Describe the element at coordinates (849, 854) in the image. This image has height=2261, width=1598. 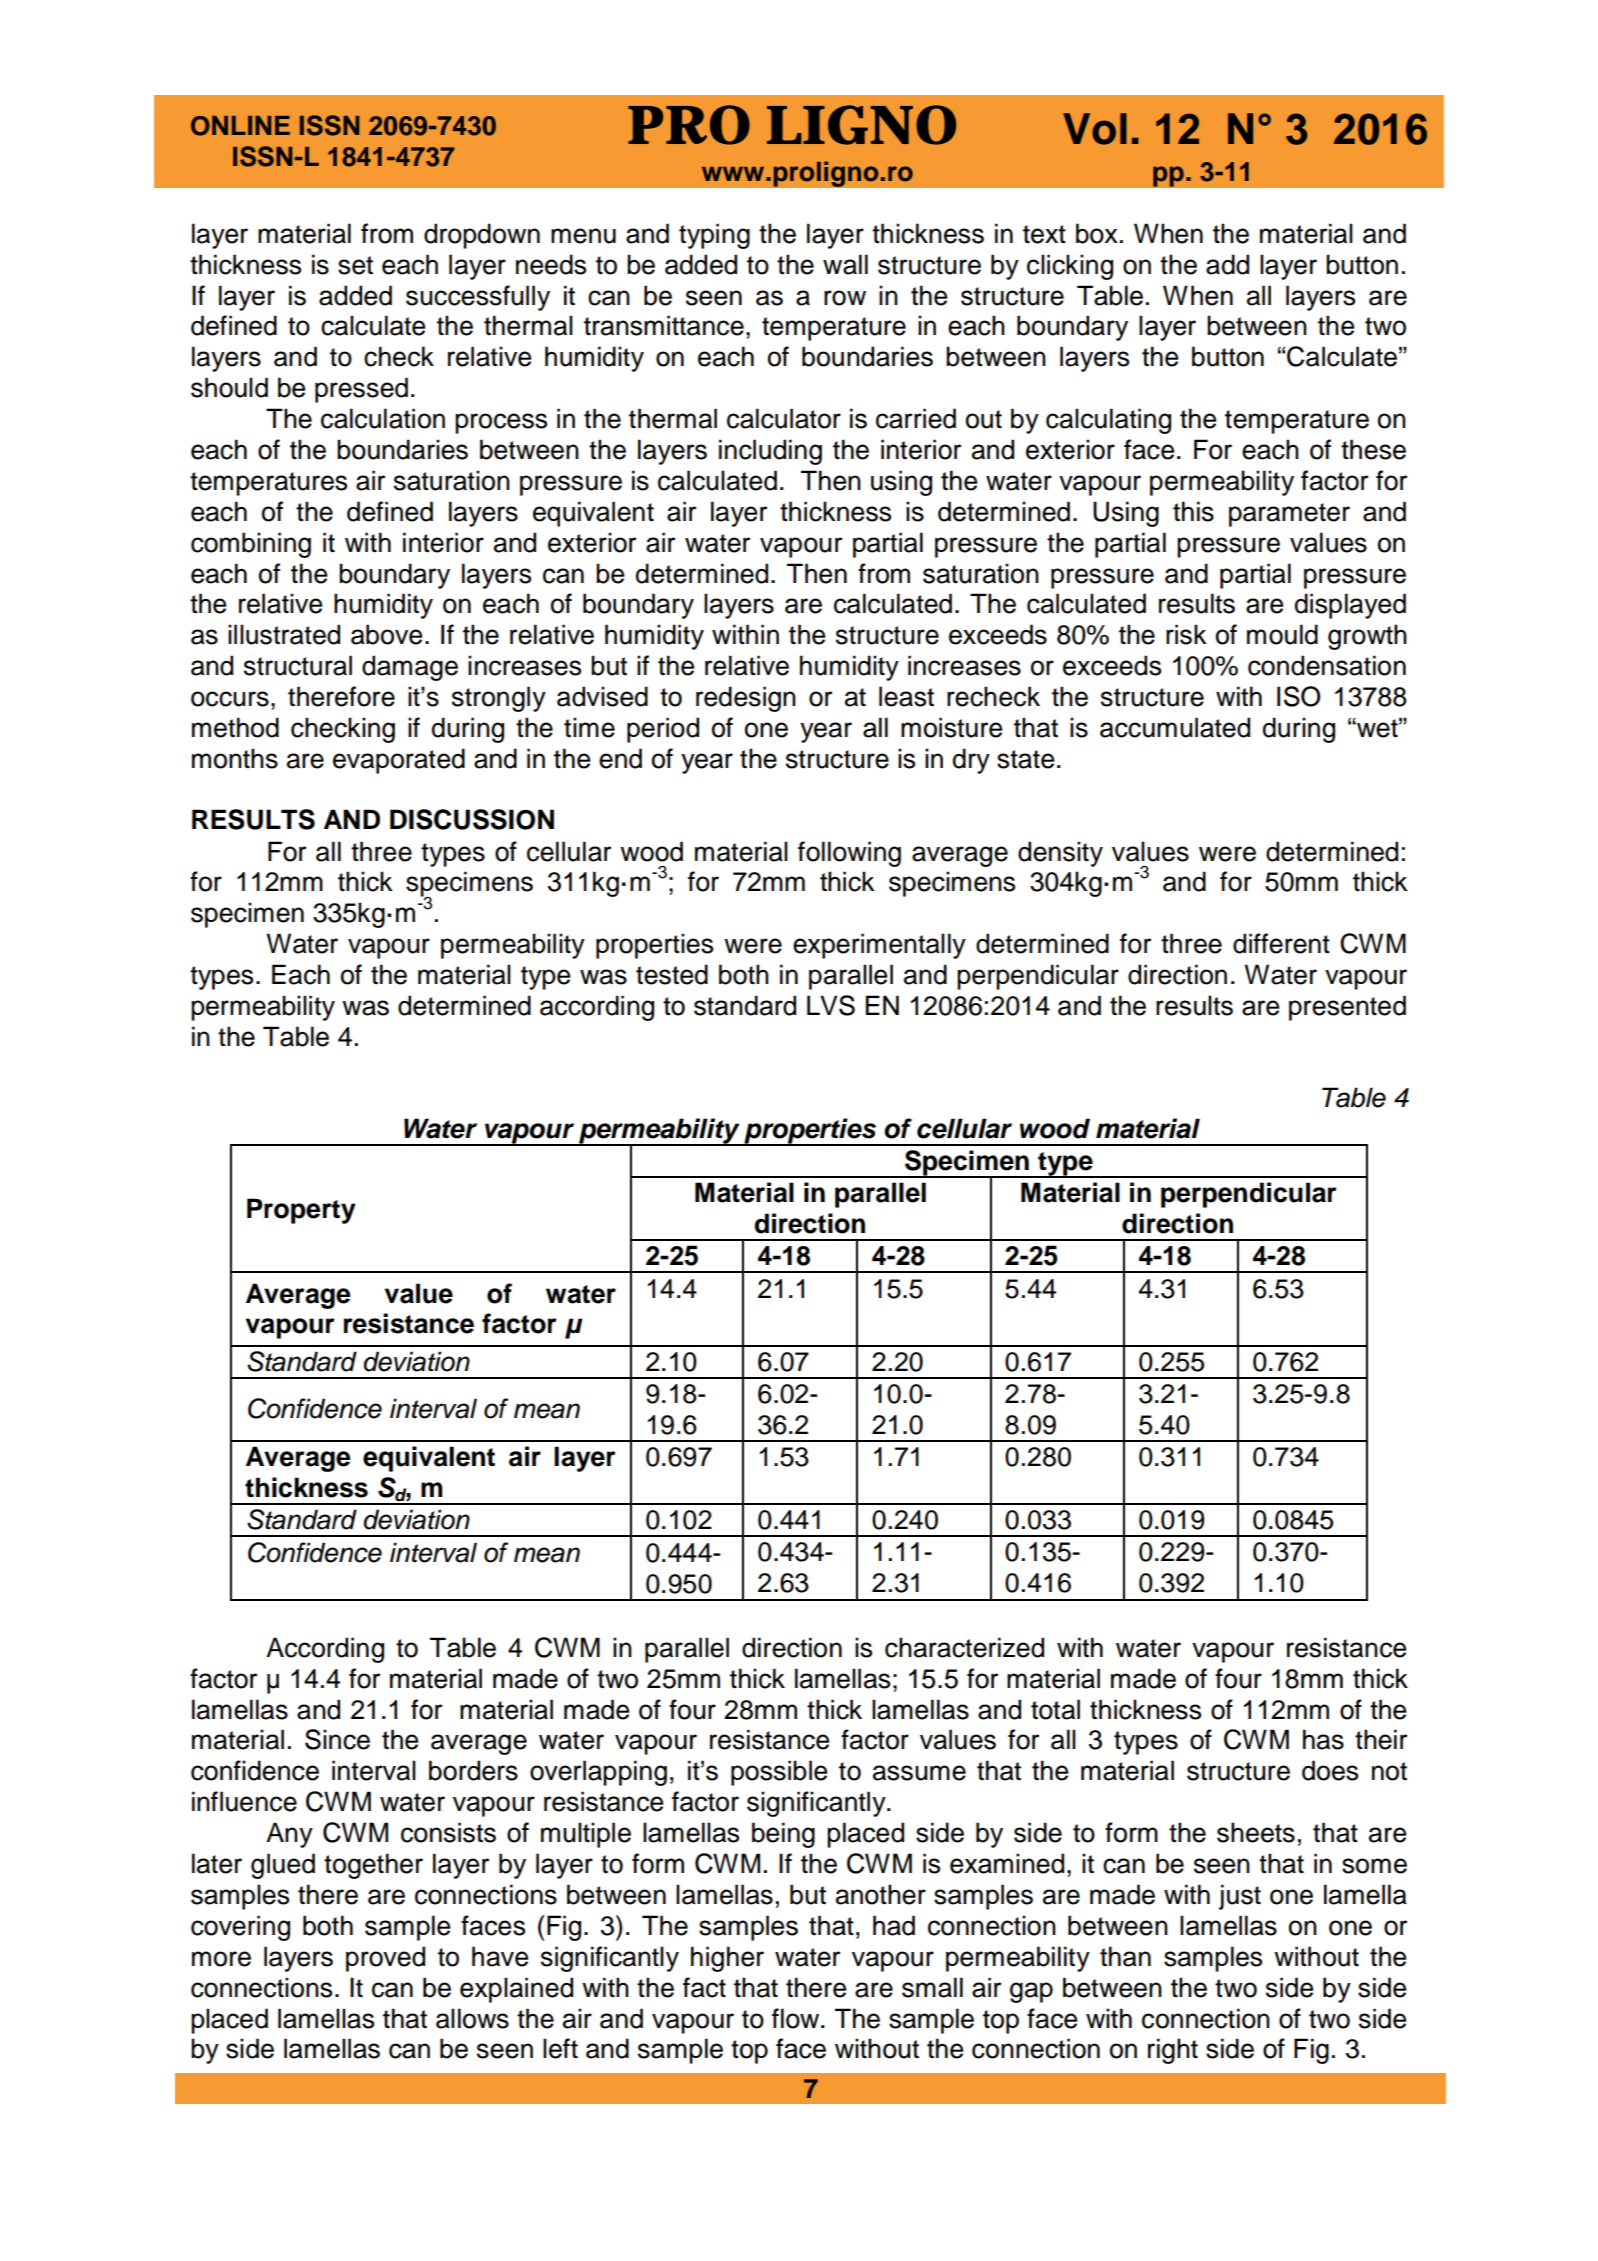
I see `following` at that location.
